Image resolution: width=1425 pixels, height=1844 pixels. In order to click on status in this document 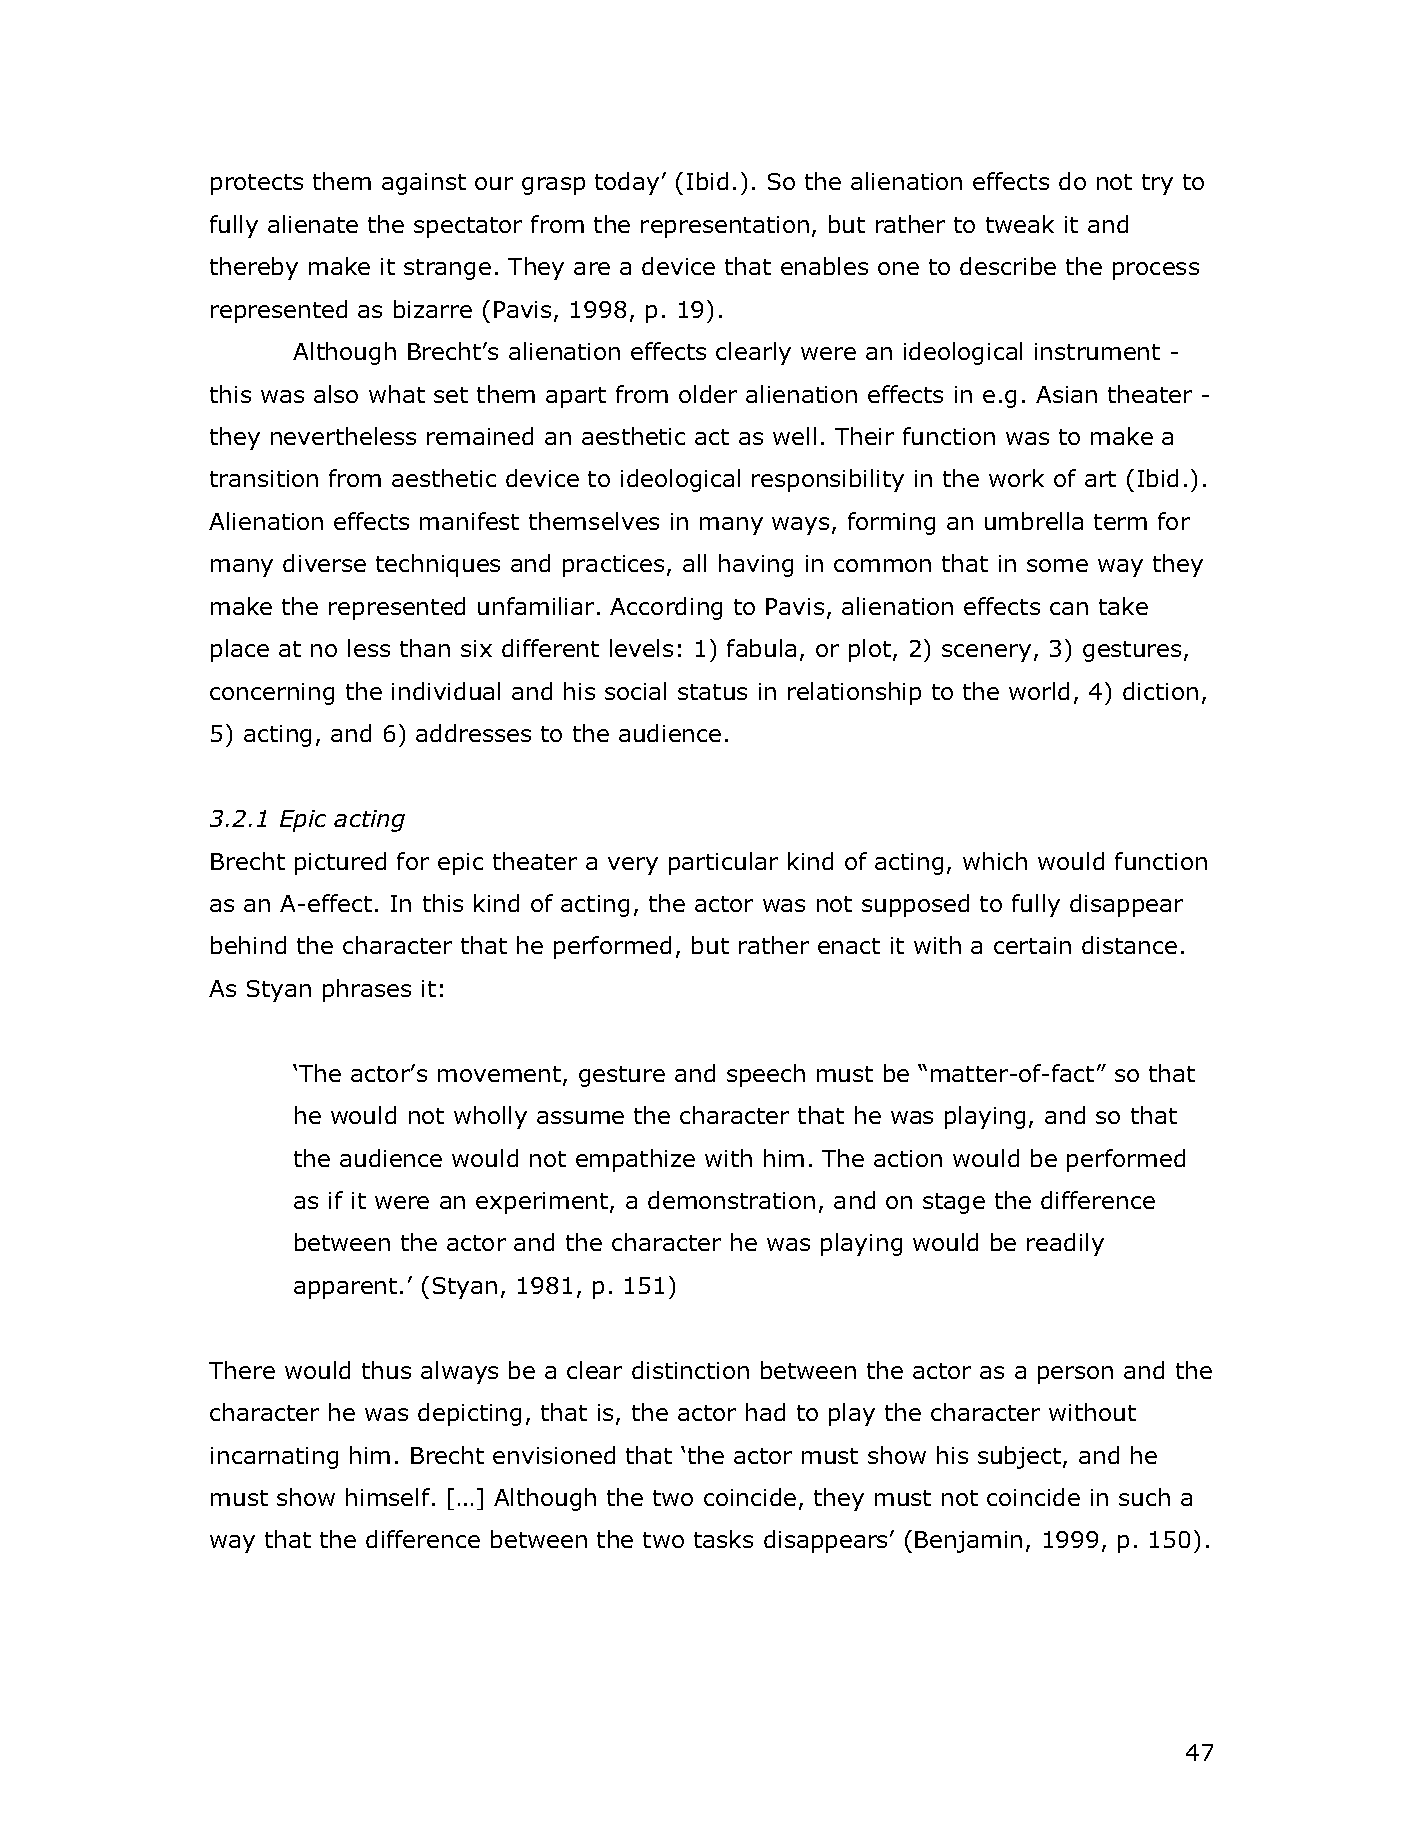, I will do `click(712, 692)`.
